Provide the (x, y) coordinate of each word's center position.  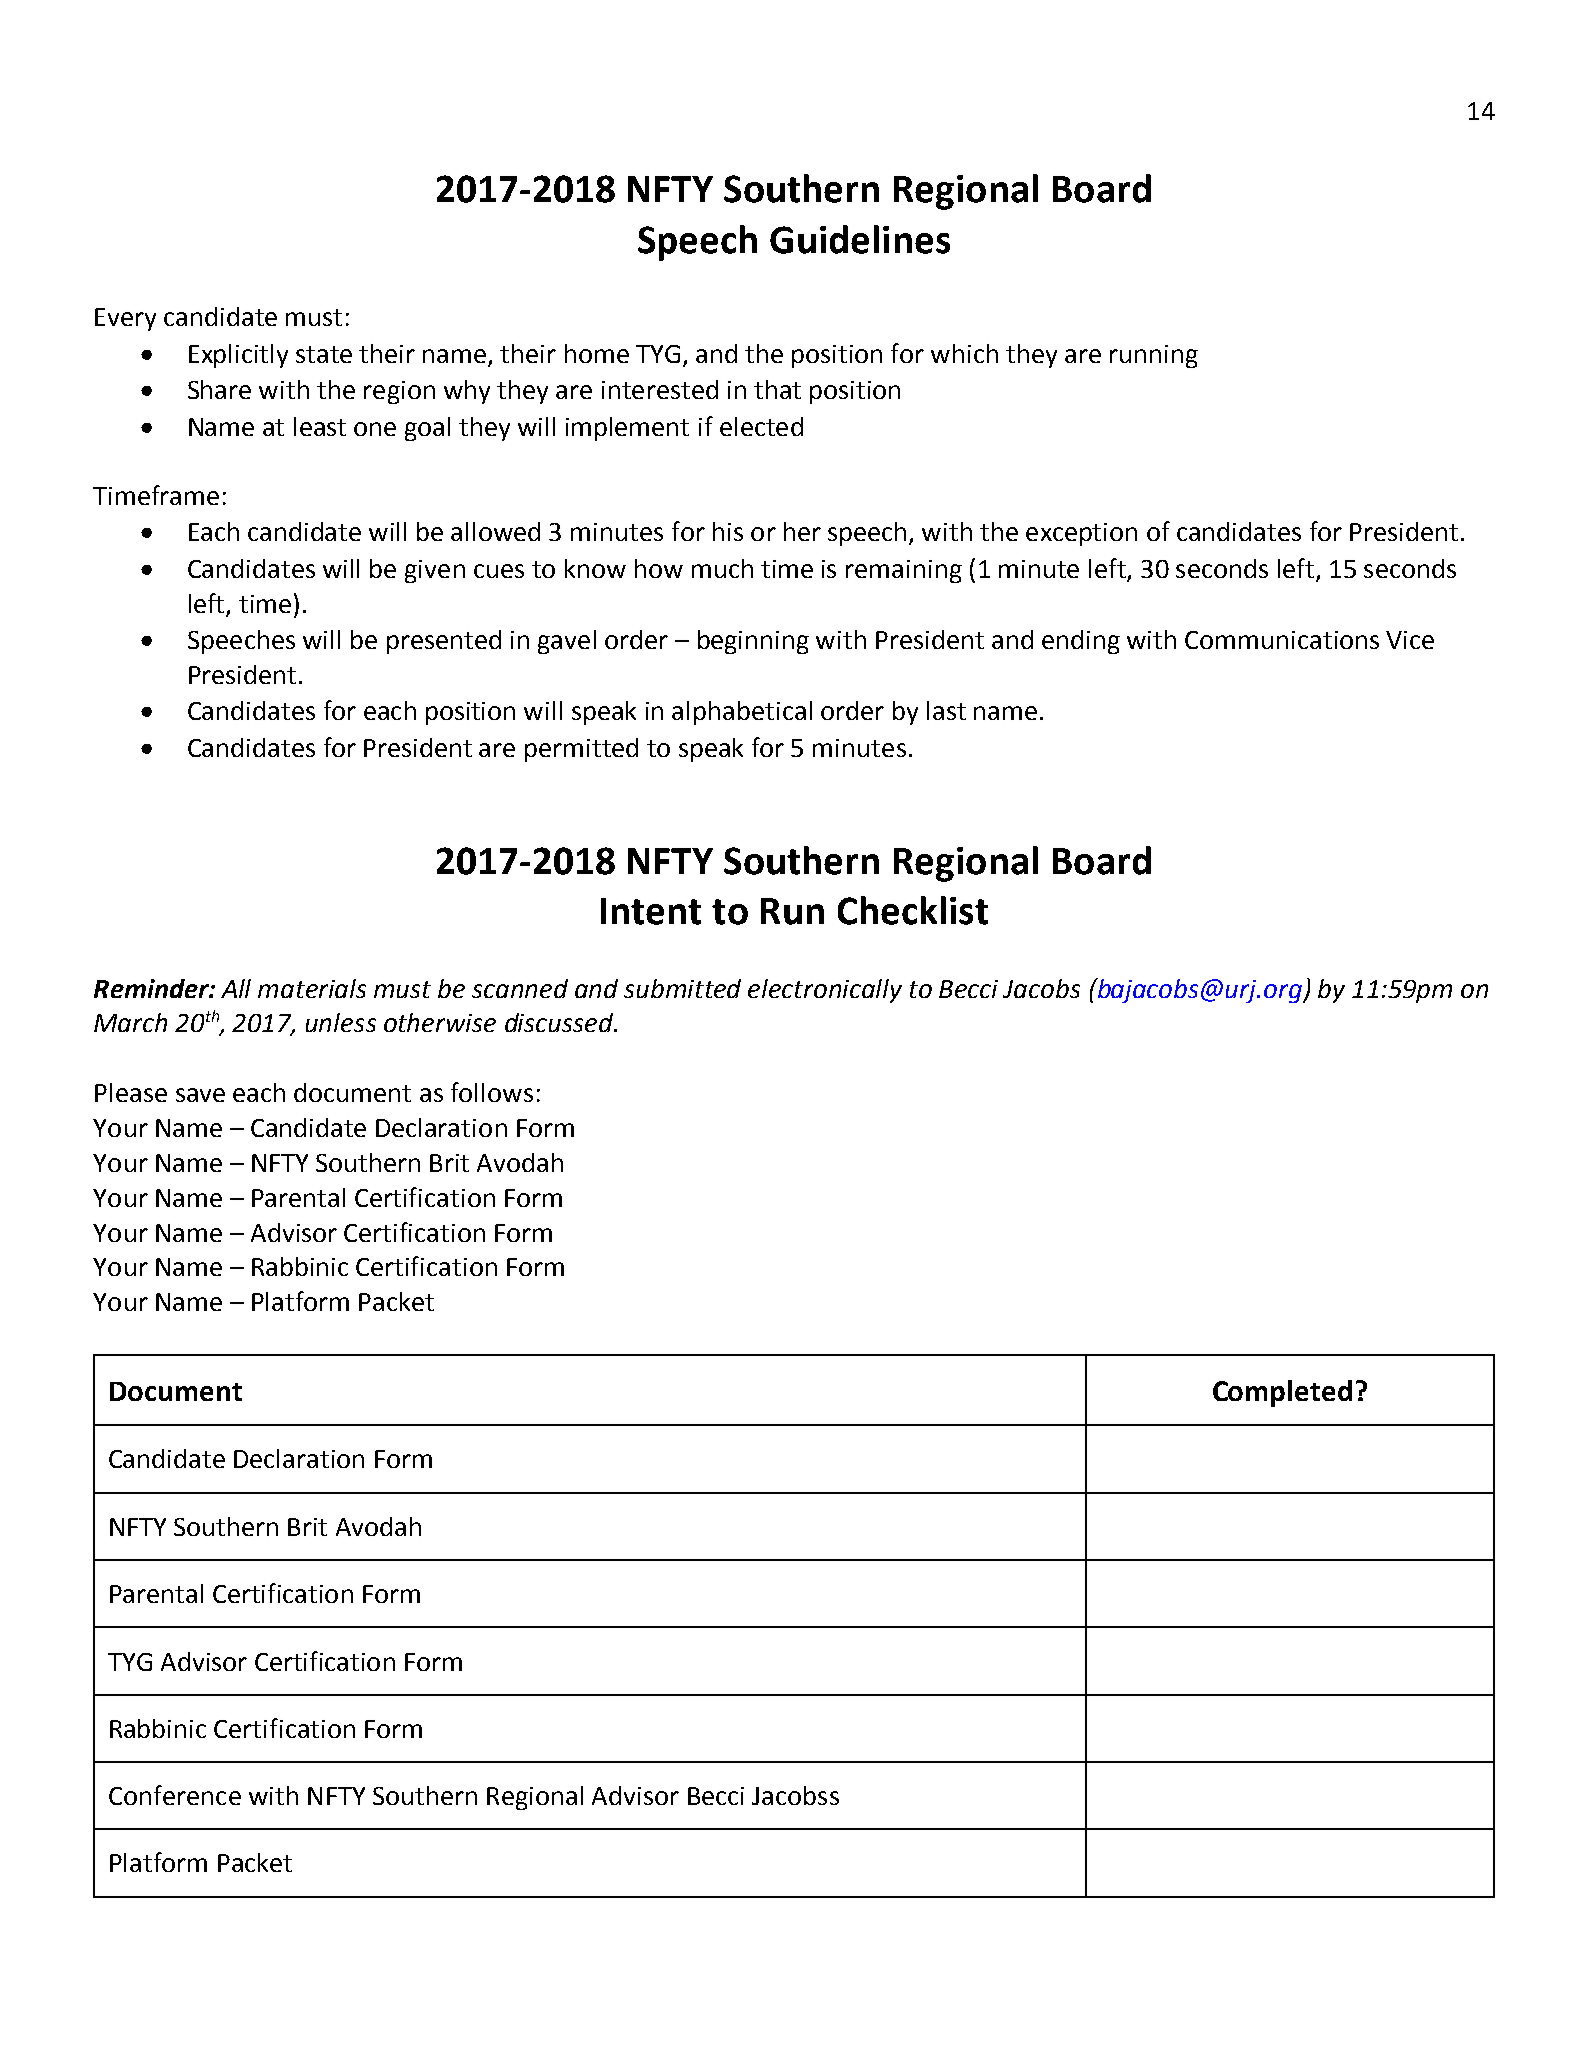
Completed (1282, 1393)
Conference (175, 1795)
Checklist (913, 910)
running (1154, 356)
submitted (682, 988)
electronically (825, 991)
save (200, 1095)
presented (444, 642)
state (324, 354)
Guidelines (860, 239)
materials (312, 988)
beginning (753, 642)
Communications (1282, 640)
